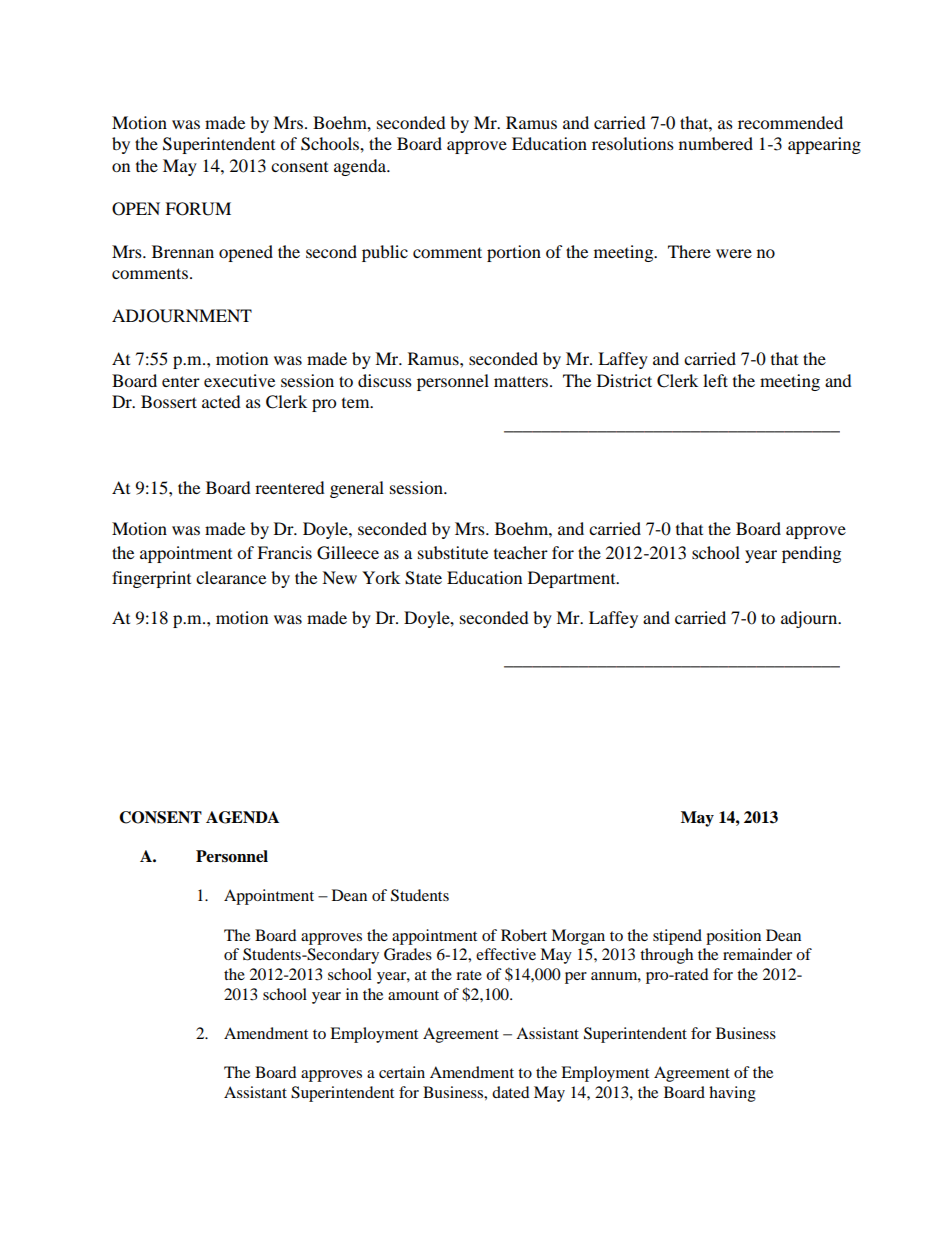  I want to click on State, so click(423, 578).
